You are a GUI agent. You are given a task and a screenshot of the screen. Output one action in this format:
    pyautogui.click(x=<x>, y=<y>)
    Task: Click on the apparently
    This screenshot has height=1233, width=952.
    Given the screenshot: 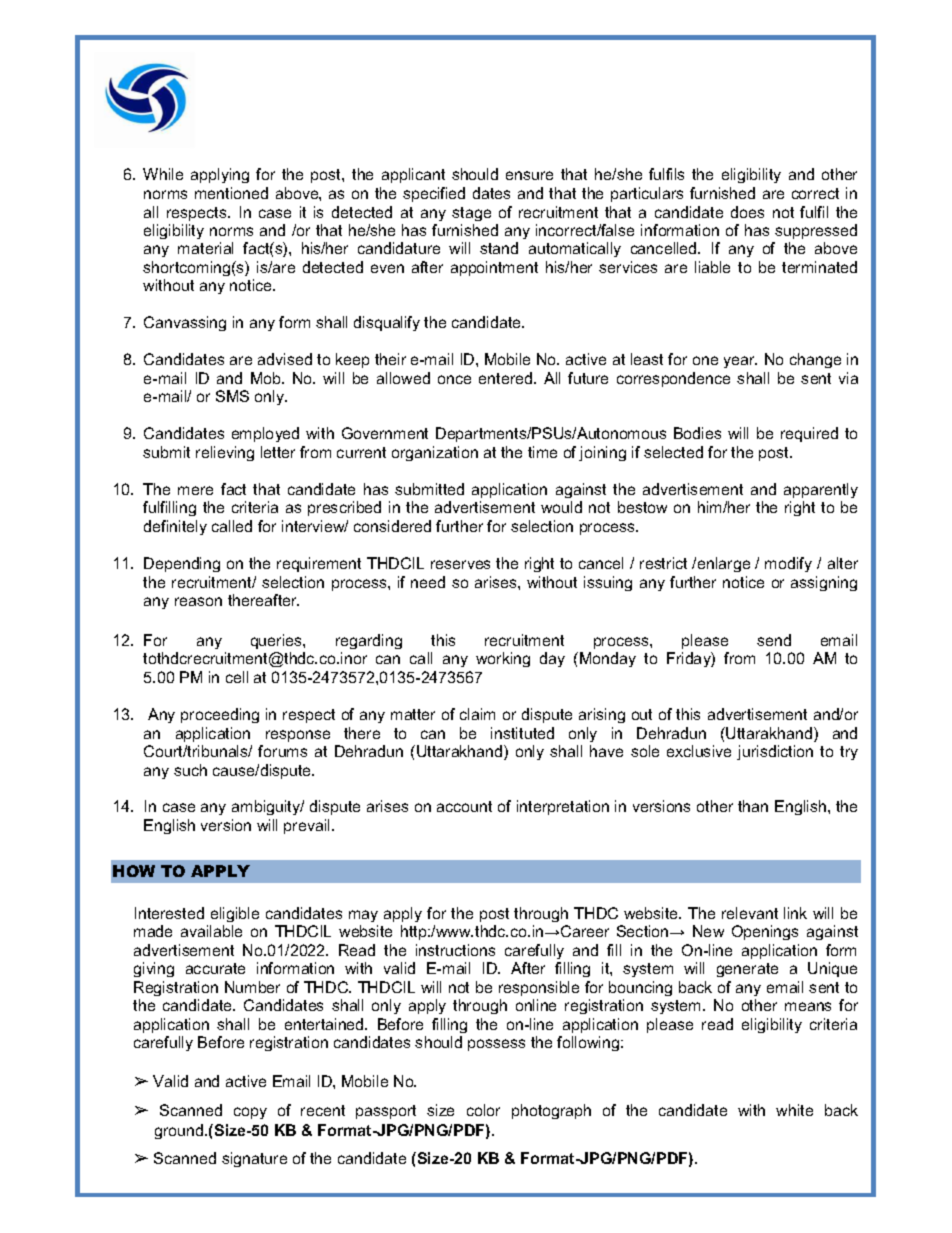 What is the action you would take?
    pyautogui.click(x=821, y=490)
